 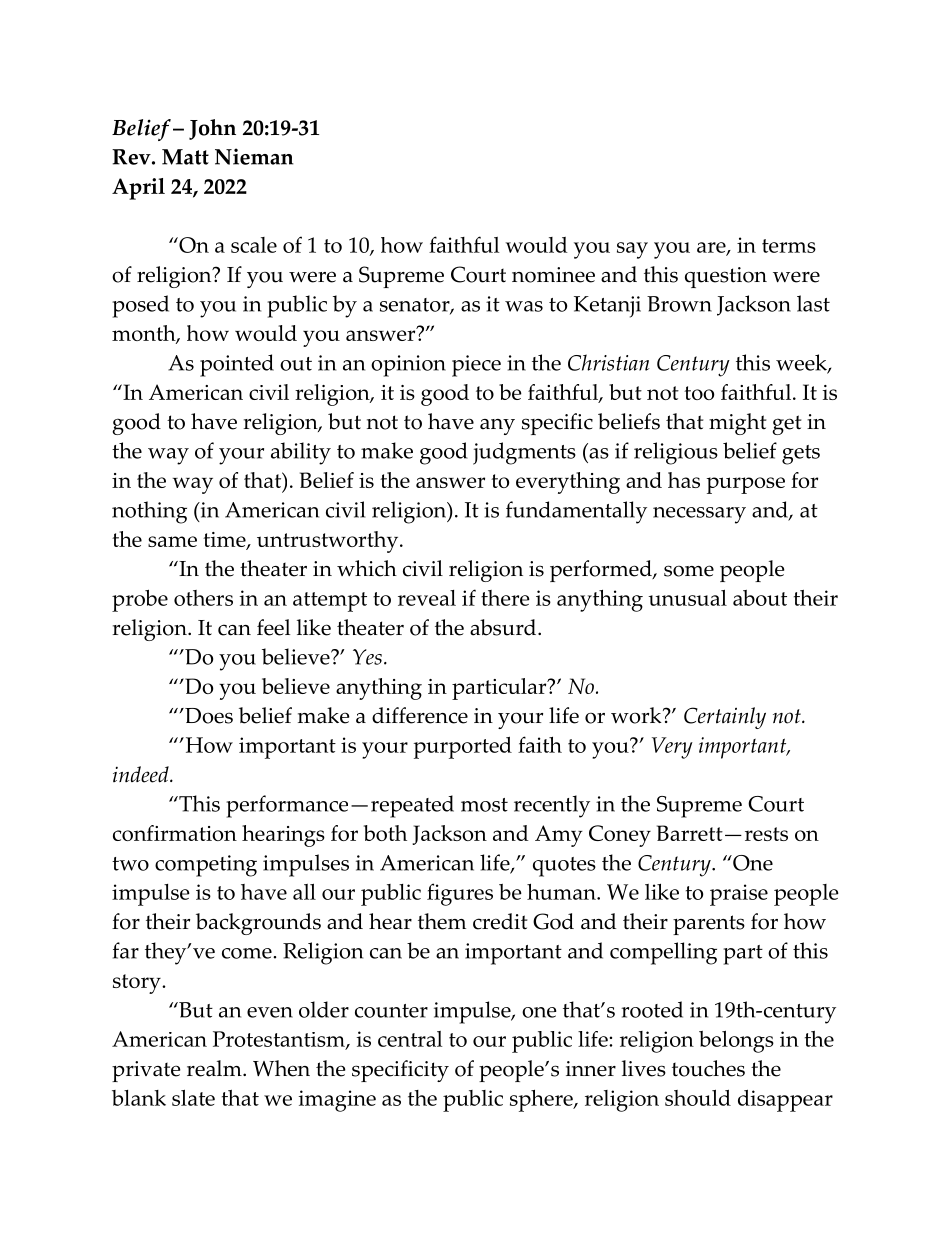 What do you see at coordinates (237, 365) in the image?
I see `pointed` at bounding box center [237, 365].
